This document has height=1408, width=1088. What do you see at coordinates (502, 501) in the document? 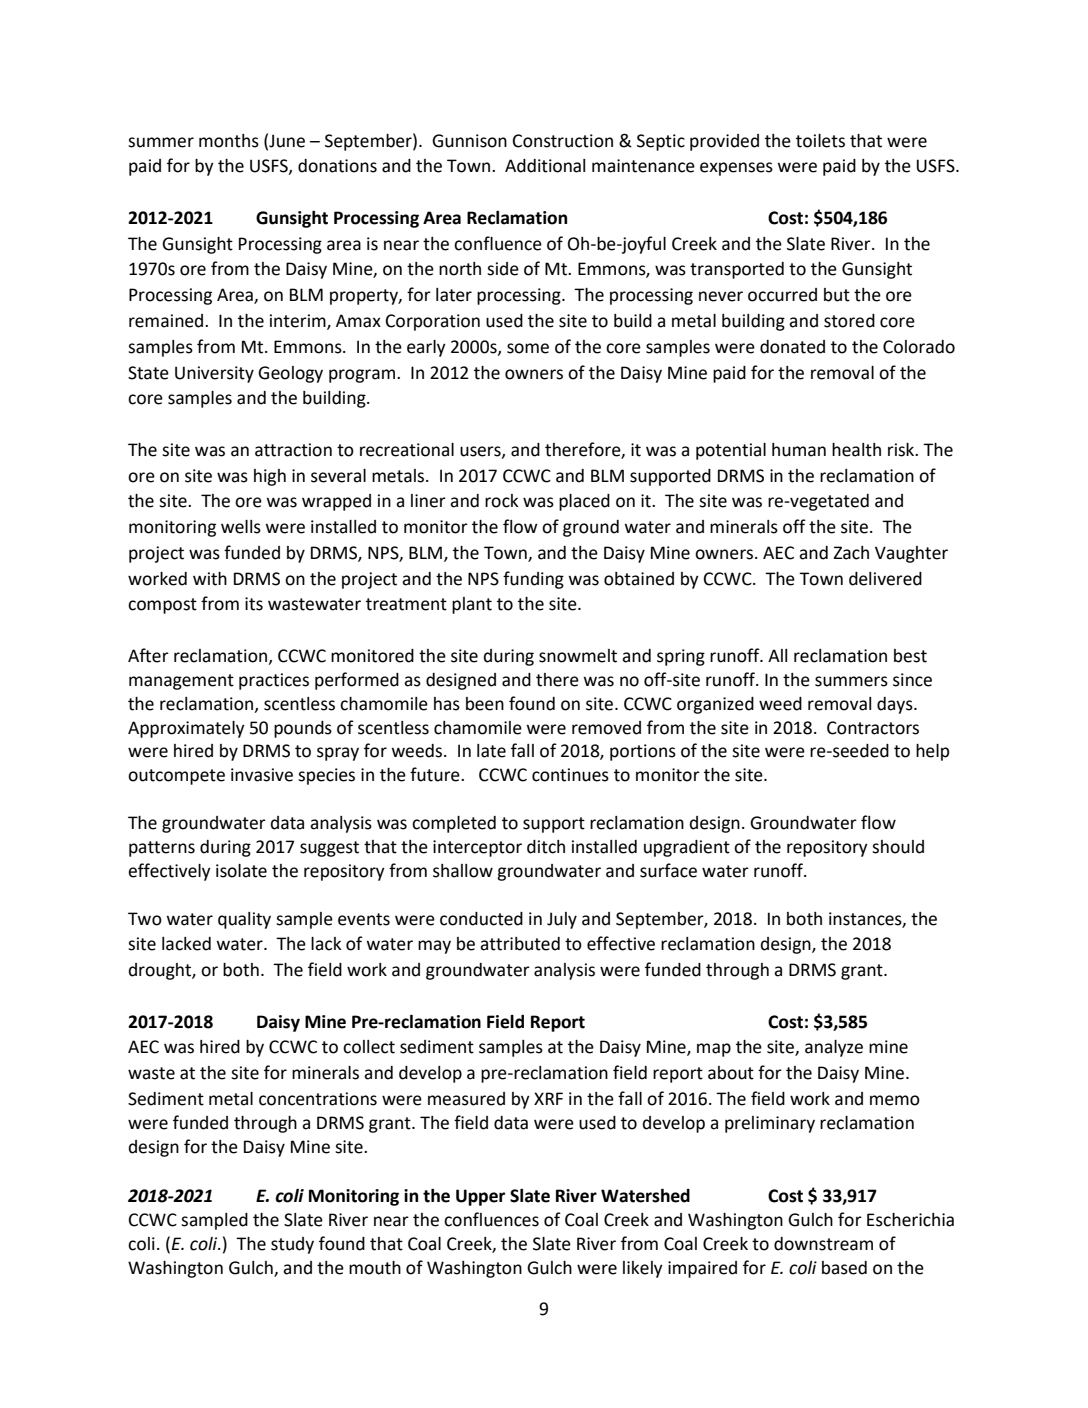
I see `rock` at bounding box center [502, 501].
